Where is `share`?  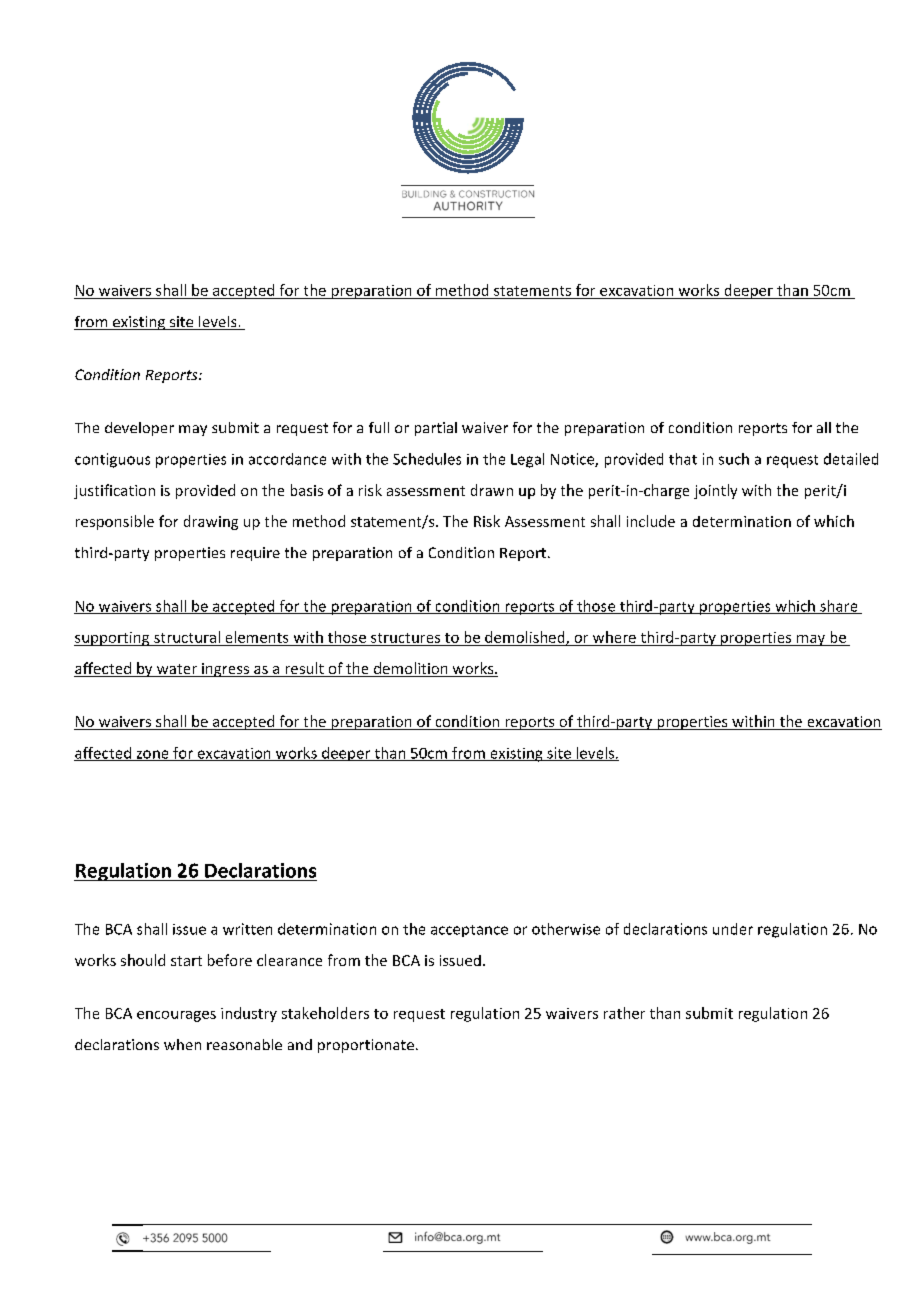
share is located at coordinates (839, 607).
